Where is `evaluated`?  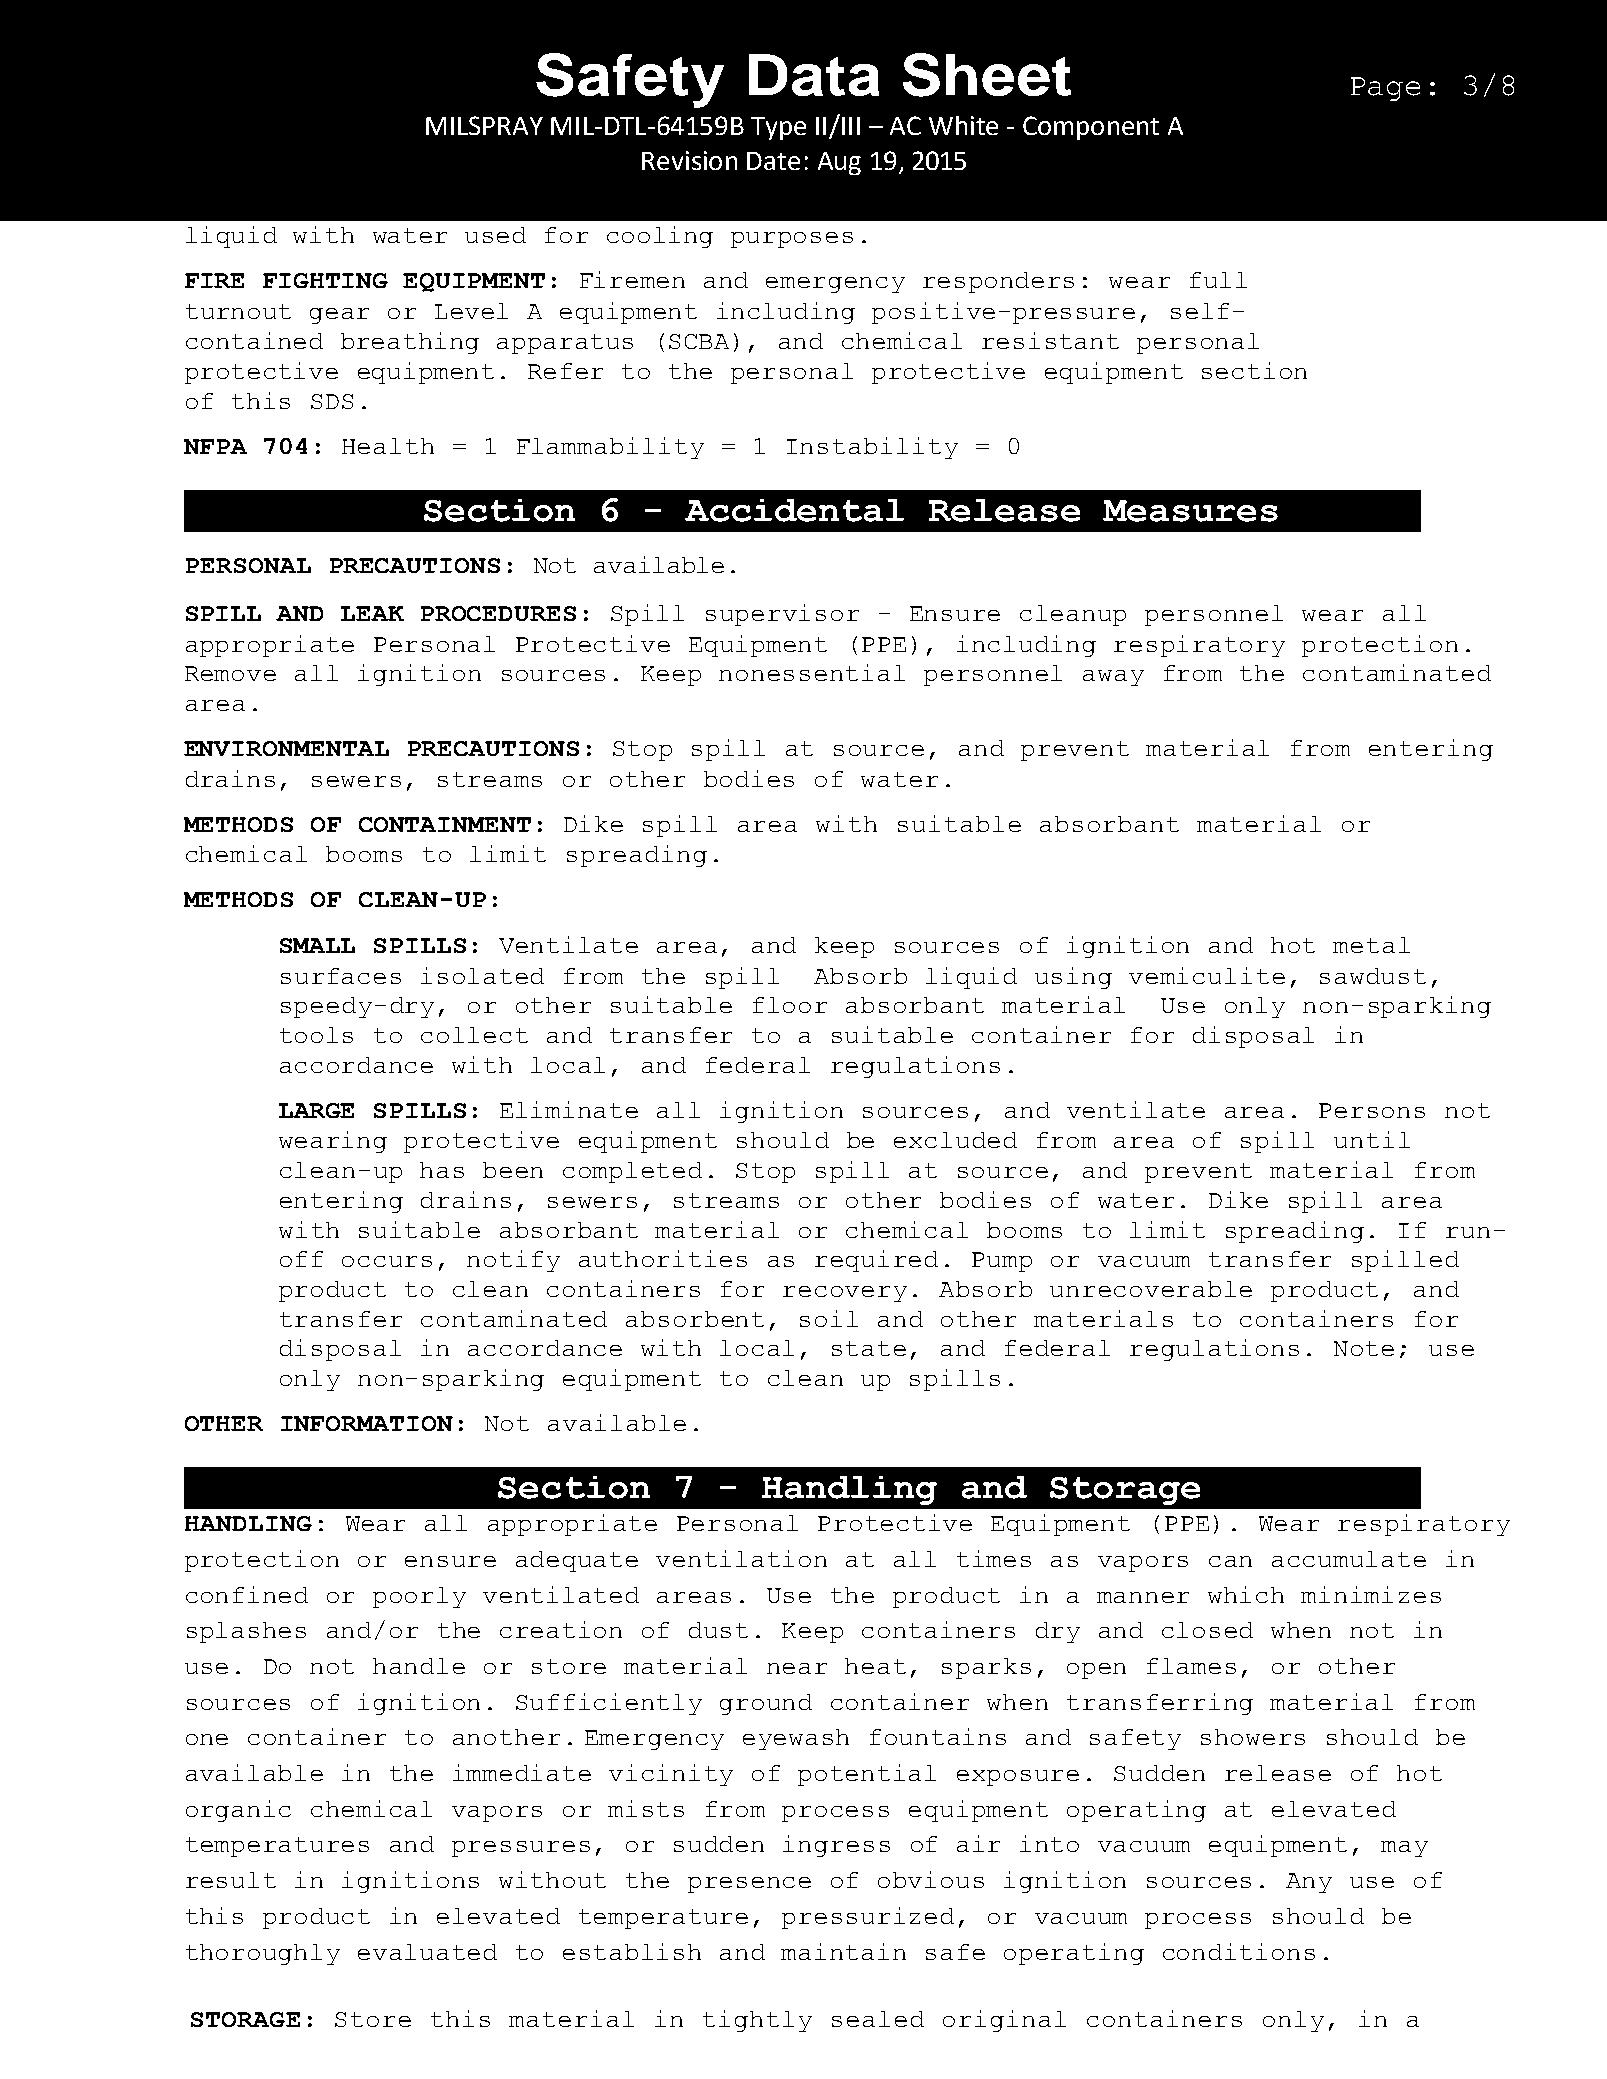
evaluated is located at coordinates (427, 1952).
